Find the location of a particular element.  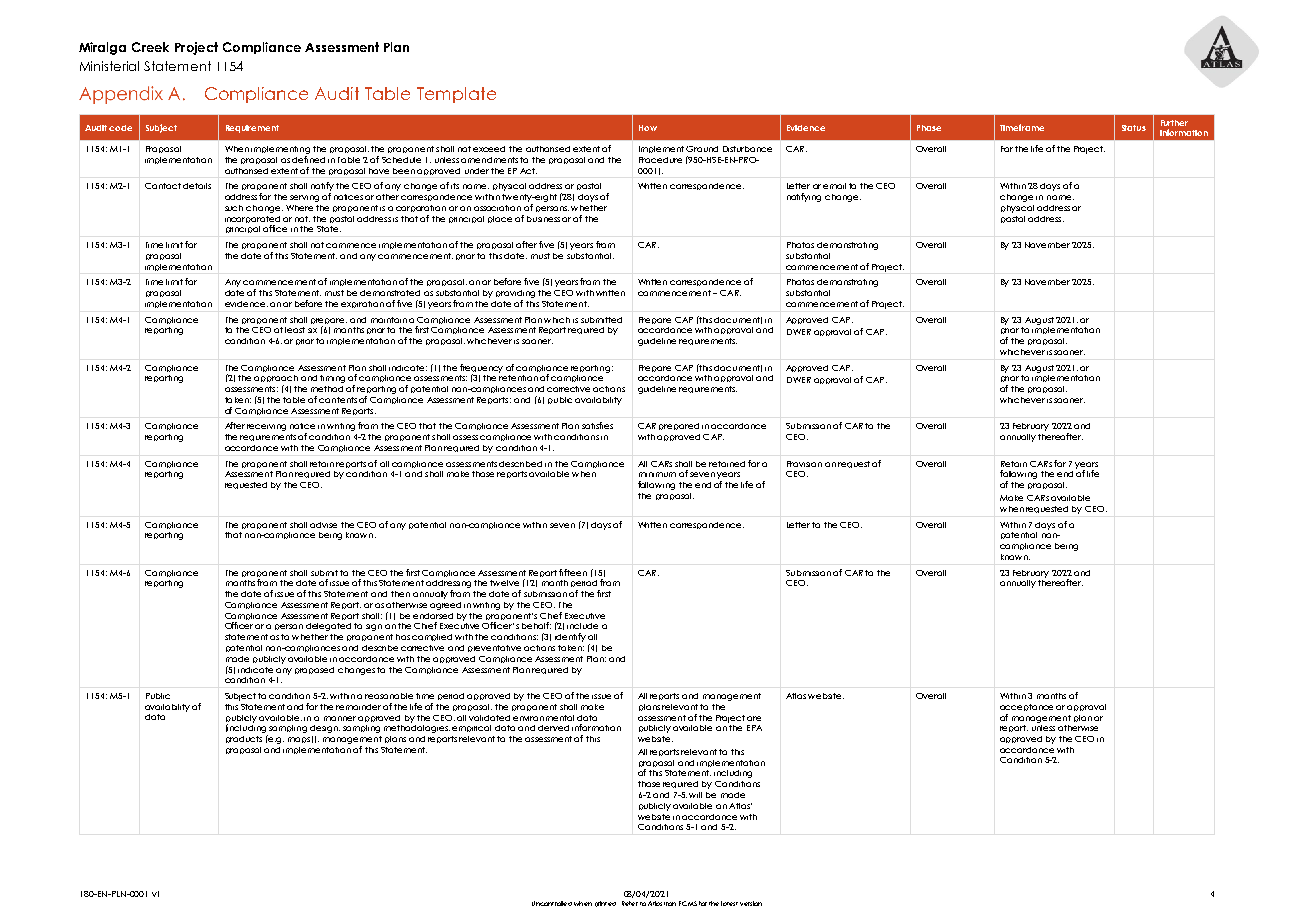

version is located at coordinates (751, 903).
